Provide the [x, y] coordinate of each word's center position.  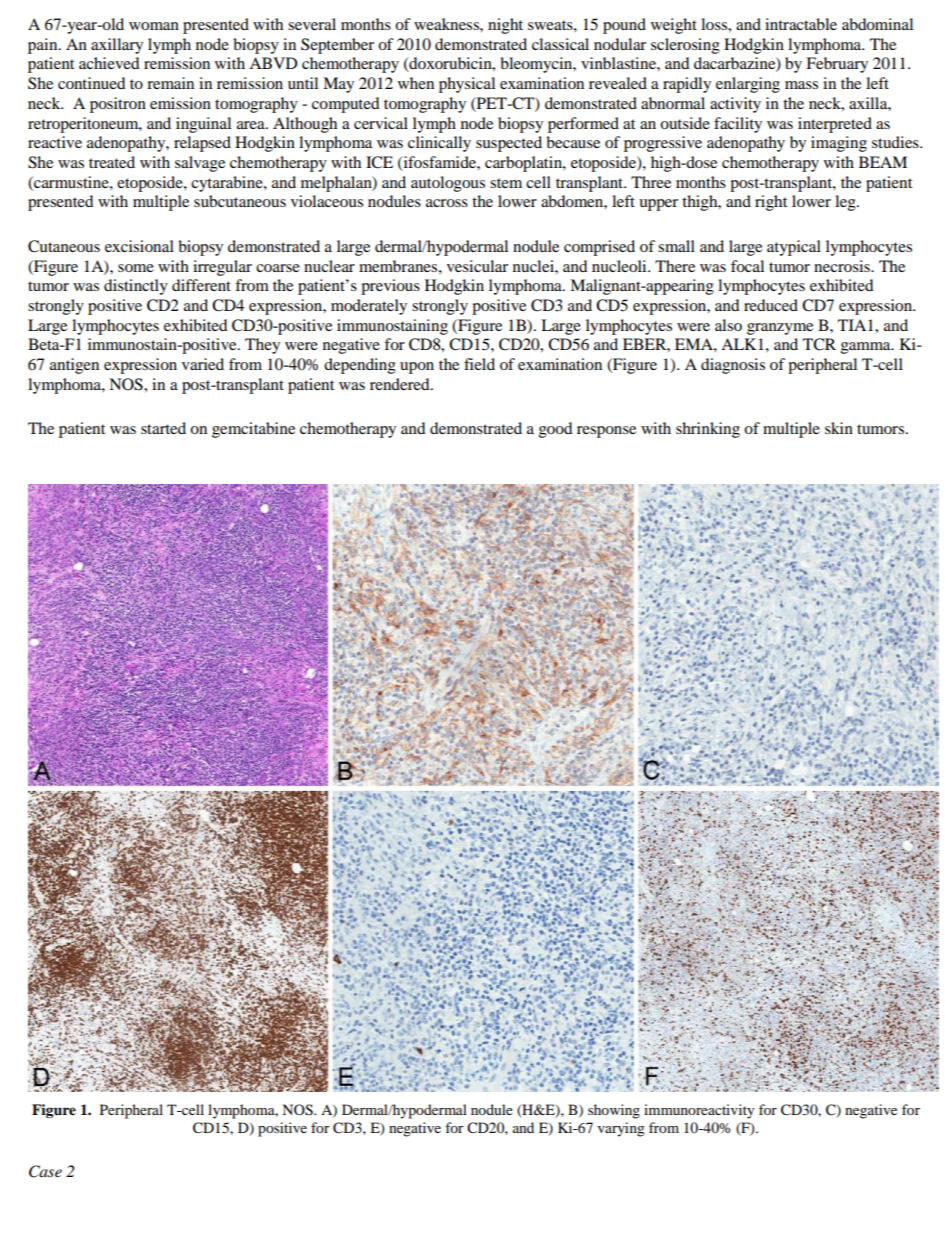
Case [45, 1171]
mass [801, 85]
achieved [109, 63]
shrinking [708, 430]
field [479, 364]
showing [614, 1111]
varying [621, 1129]
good [556, 430]
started [163, 428]
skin [839, 428]
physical [467, 85]
